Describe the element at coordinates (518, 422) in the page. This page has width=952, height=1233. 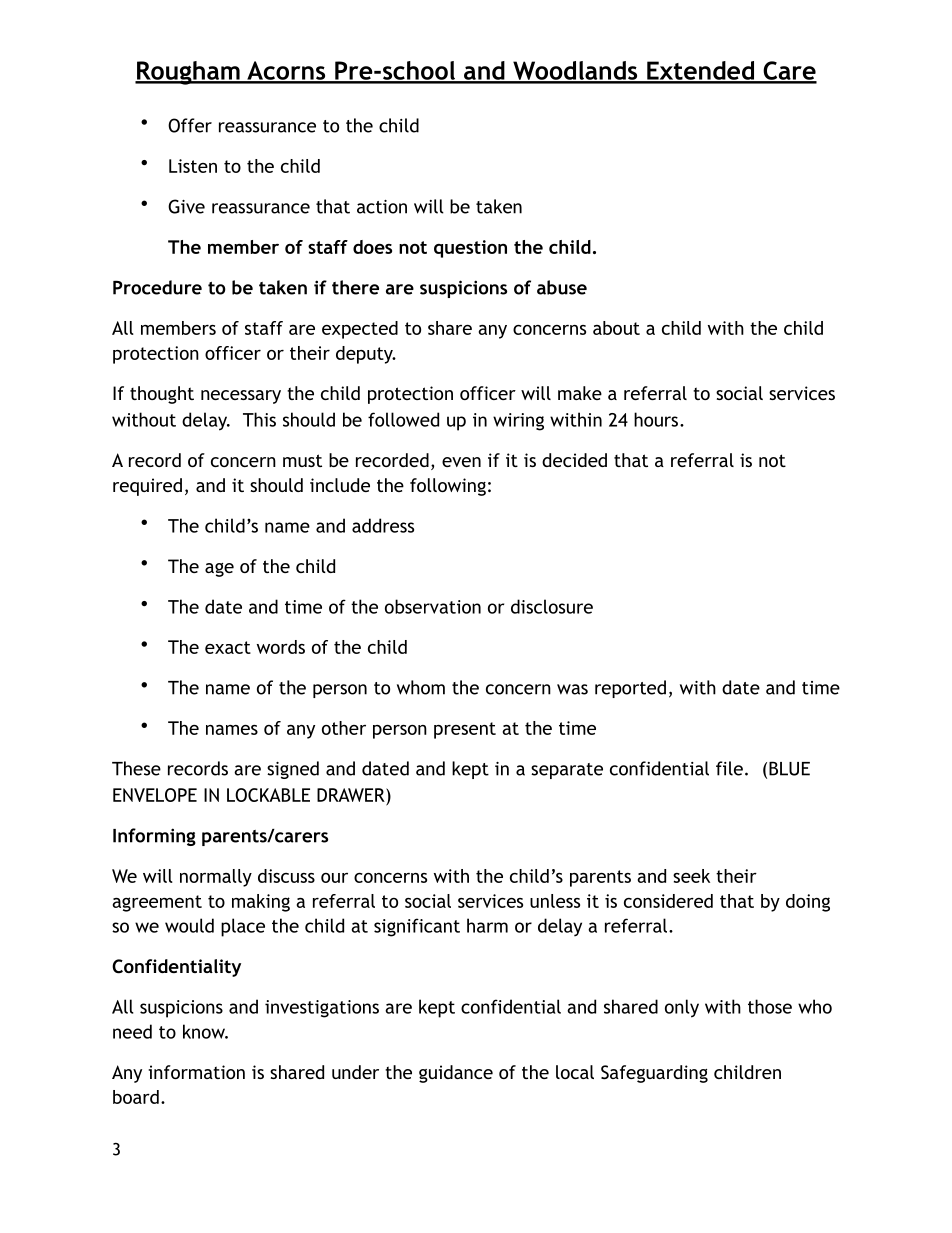
I see `wiring` at that location.
